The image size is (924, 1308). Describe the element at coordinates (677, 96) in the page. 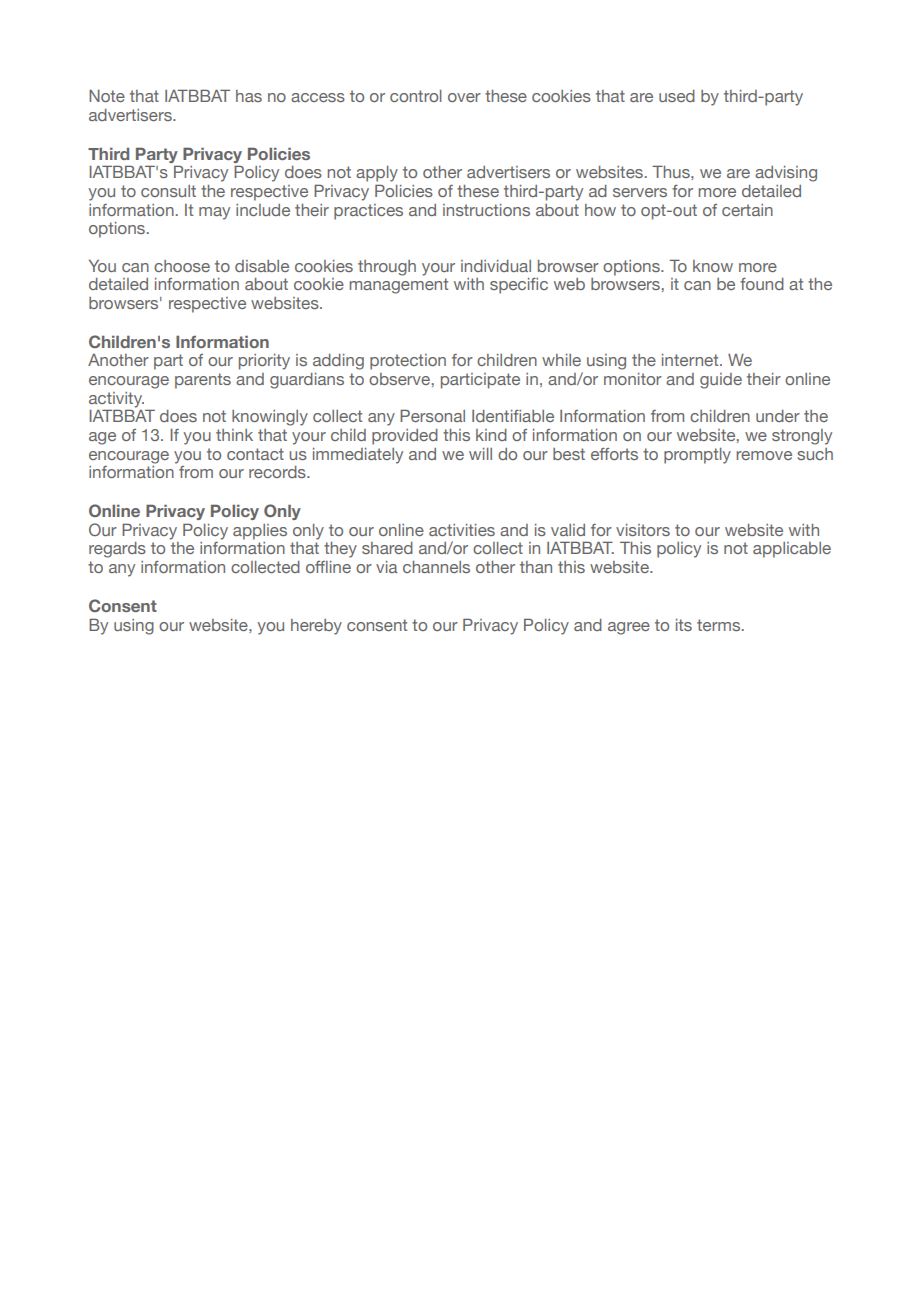

I see `used` at that location.
